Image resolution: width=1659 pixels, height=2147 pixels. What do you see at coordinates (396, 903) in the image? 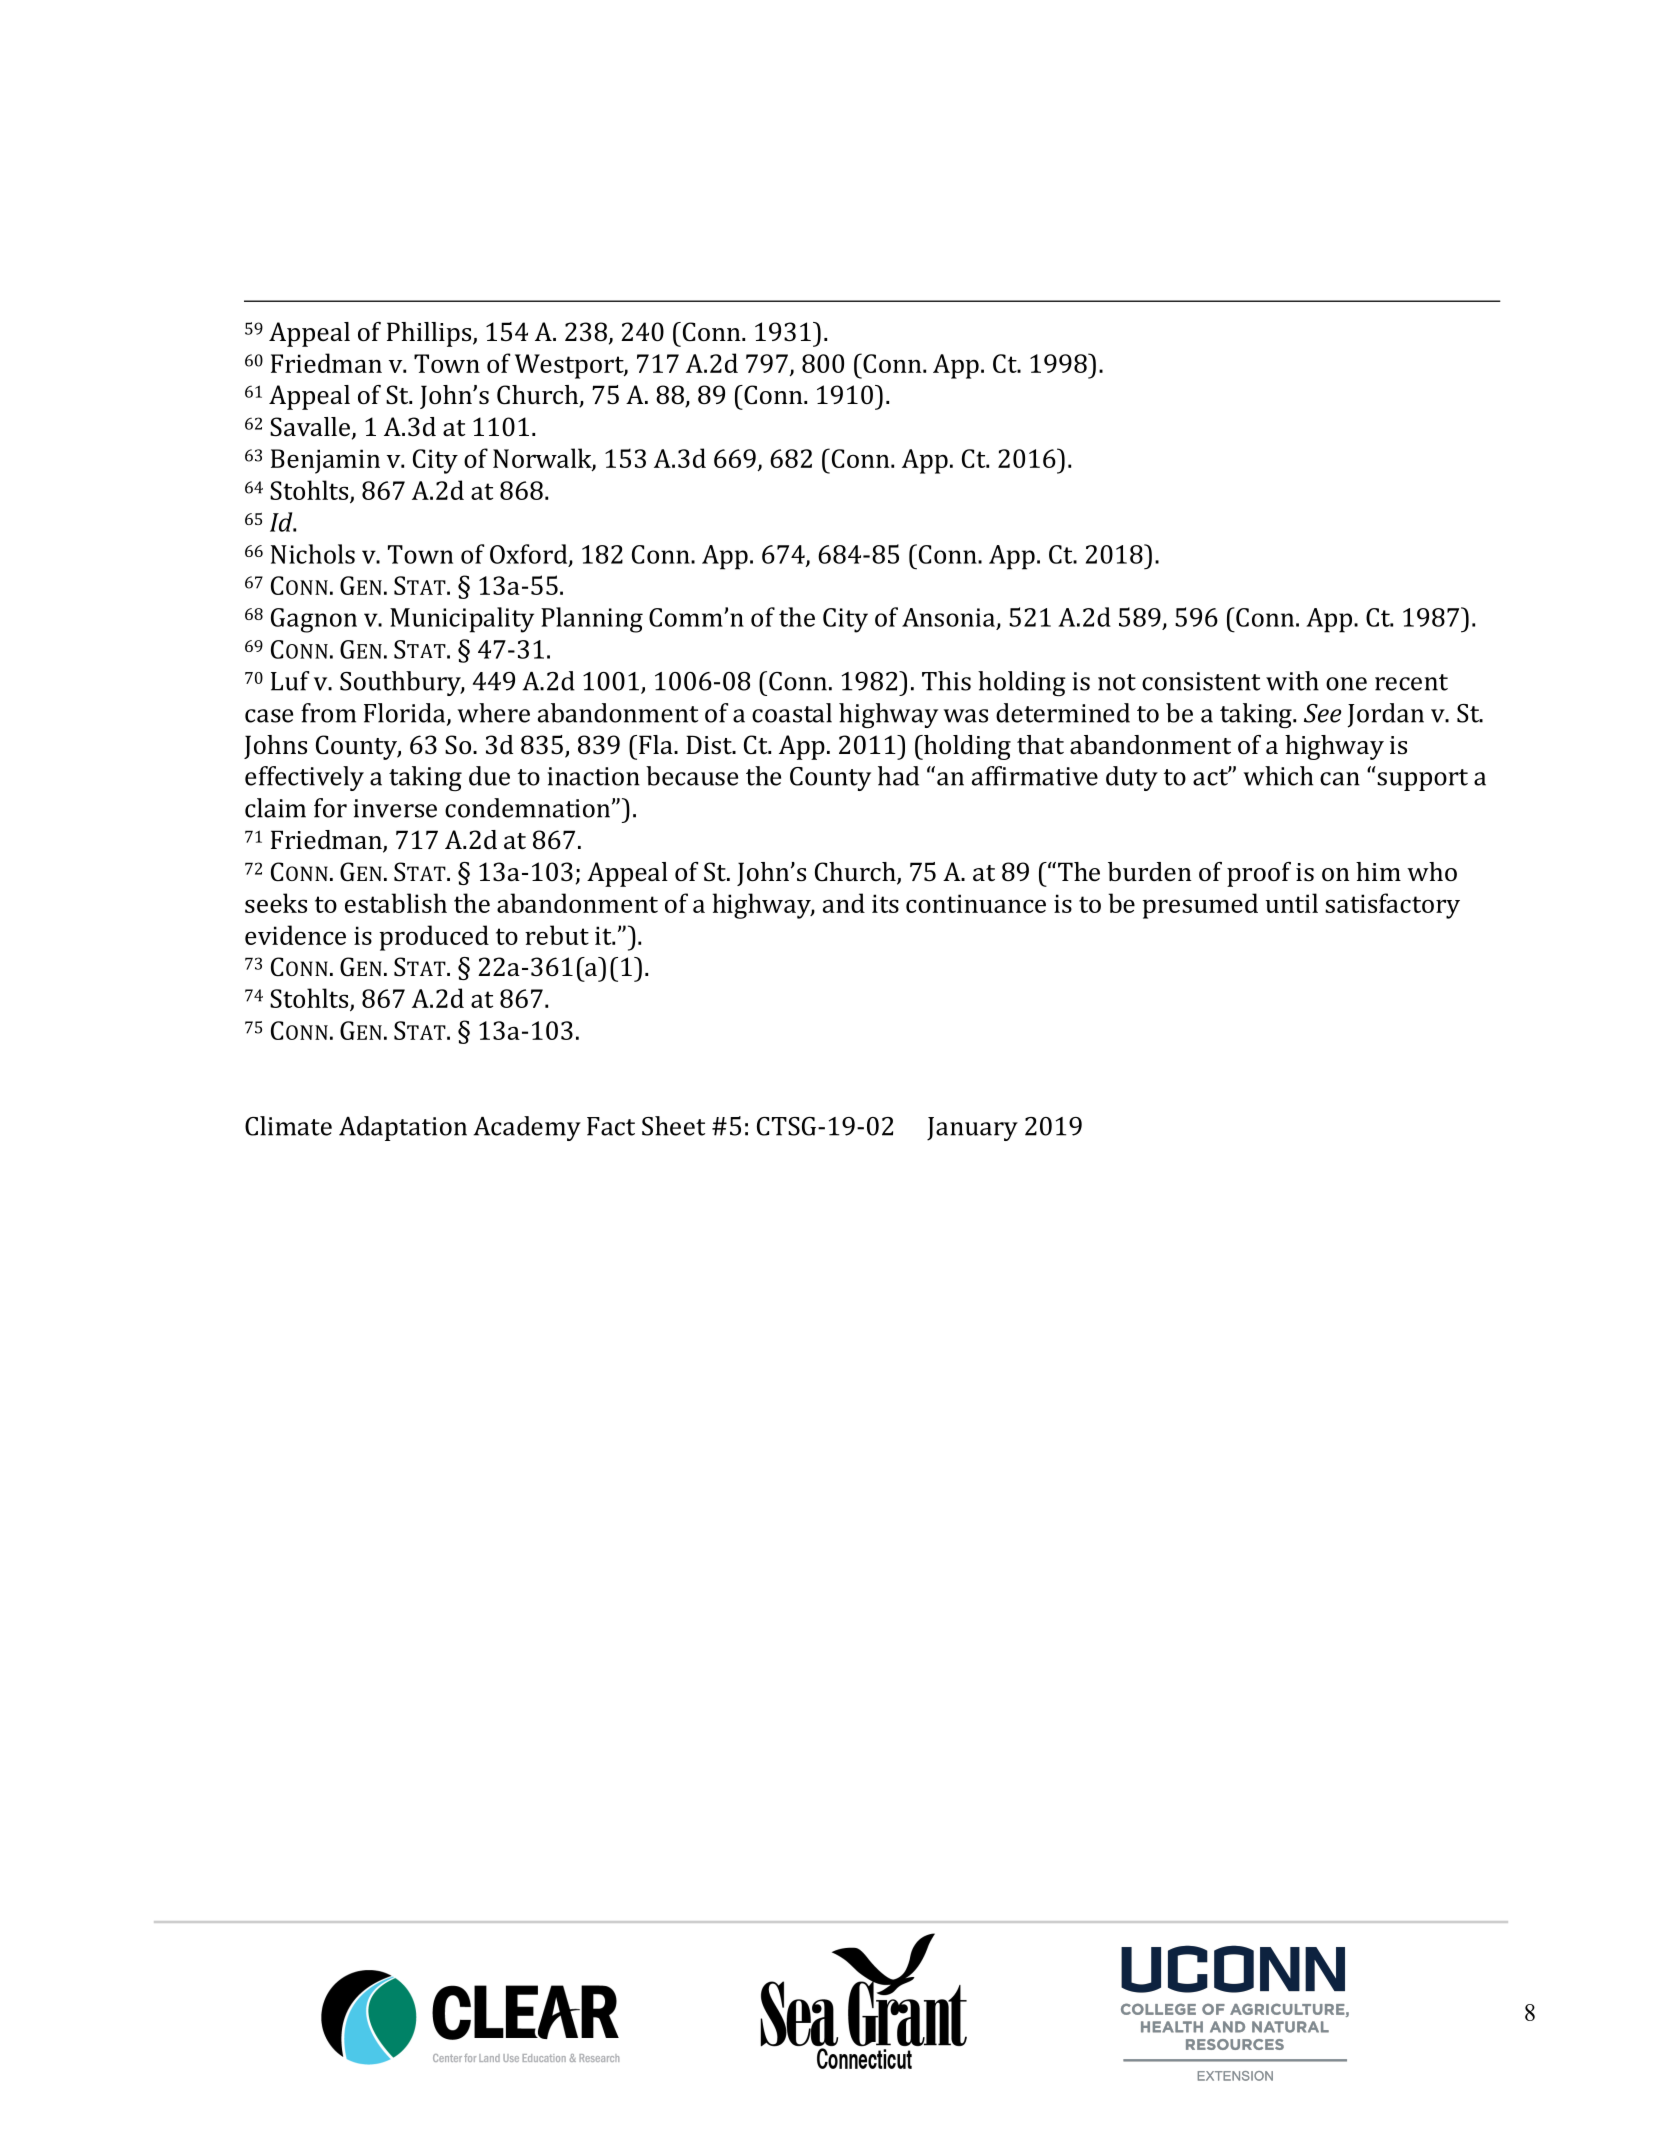
I see `establish` at bounding box center [396, 903].
